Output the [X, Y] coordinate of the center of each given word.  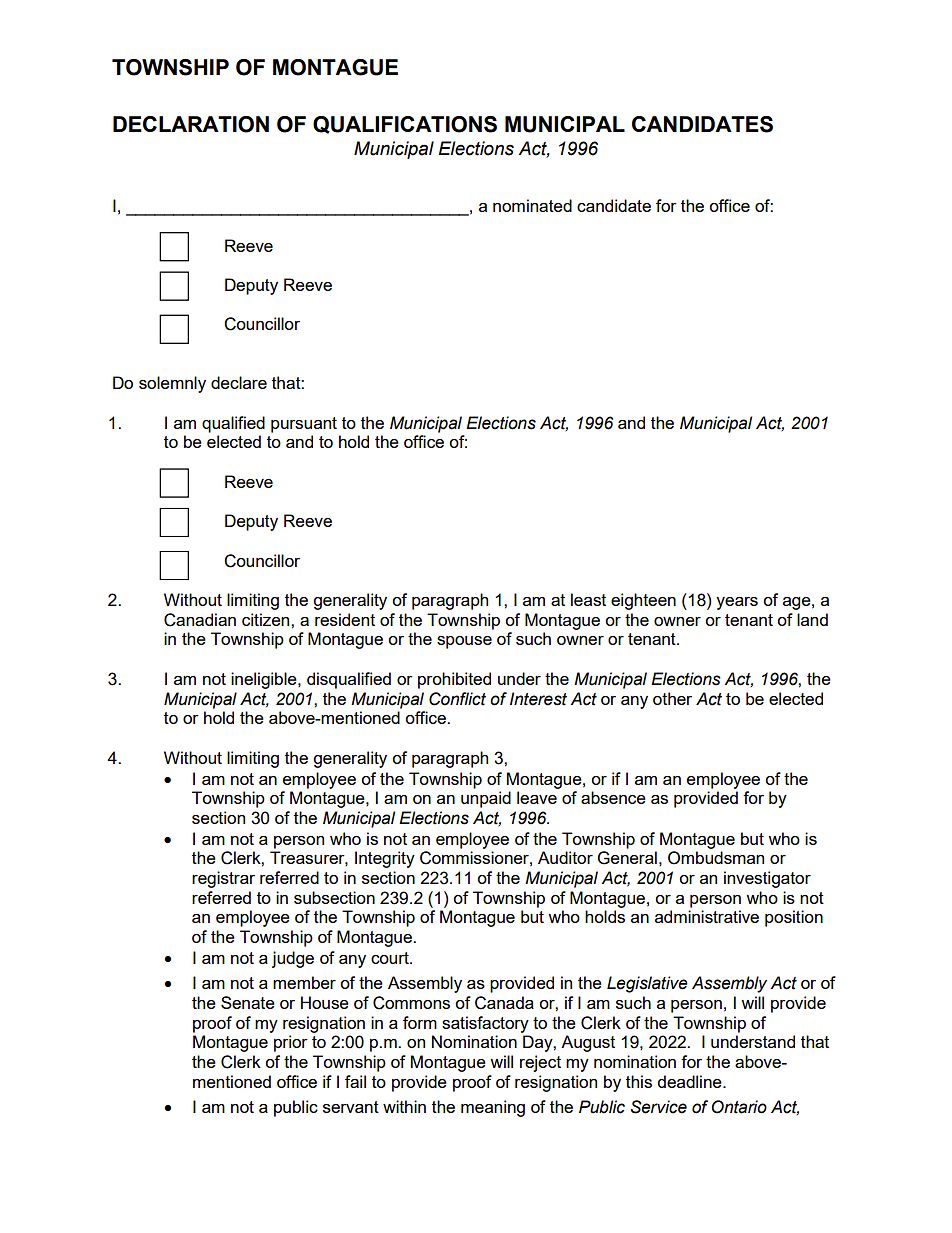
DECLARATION [191, 124]
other [672, 698]
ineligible [265, 680]
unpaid [486, 799]
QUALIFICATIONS [405, 125]
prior [291, 1043]
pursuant [304, 425]
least [588, 599]
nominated [532, 205]
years [737, 603]
